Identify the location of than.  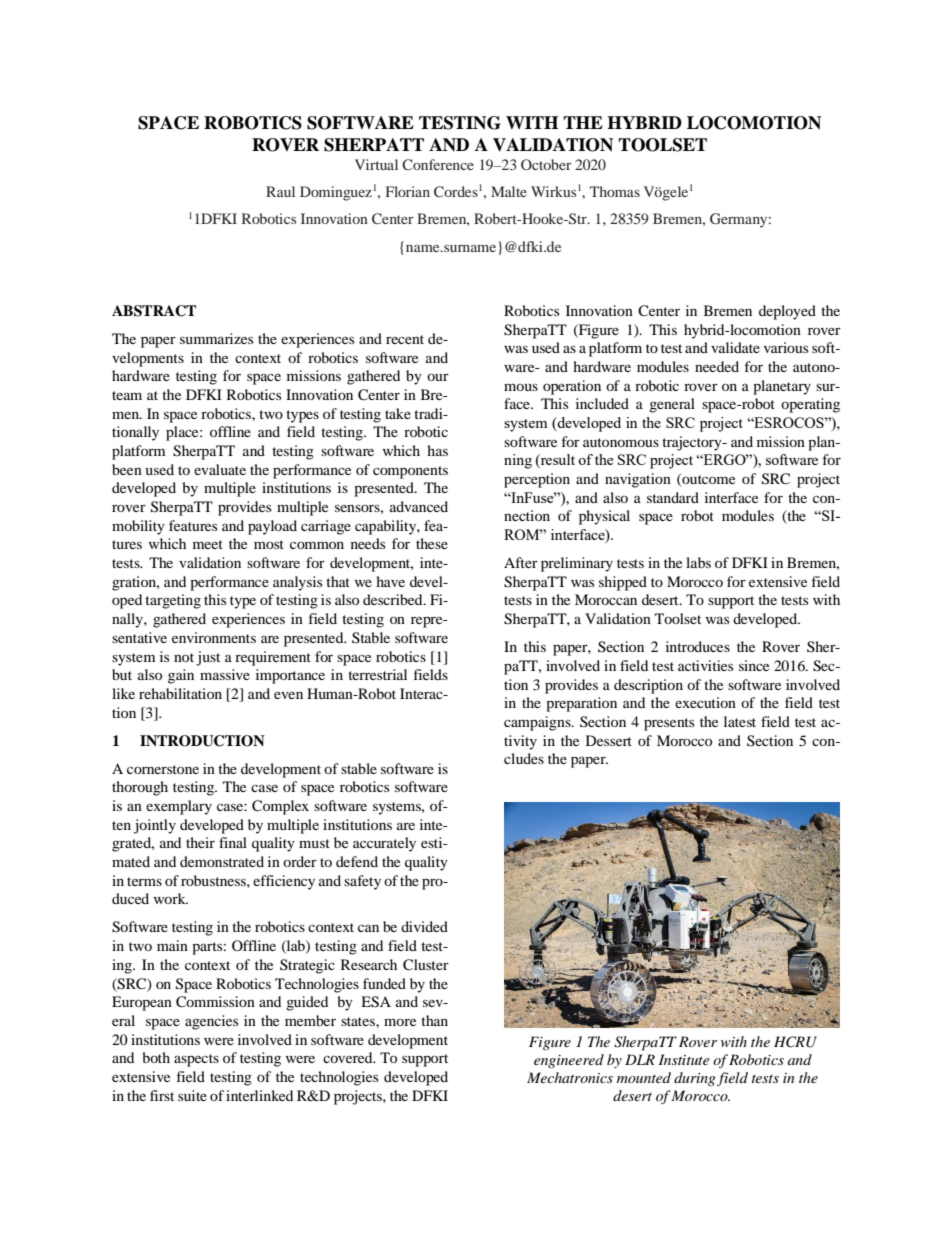
(434, 1020).
